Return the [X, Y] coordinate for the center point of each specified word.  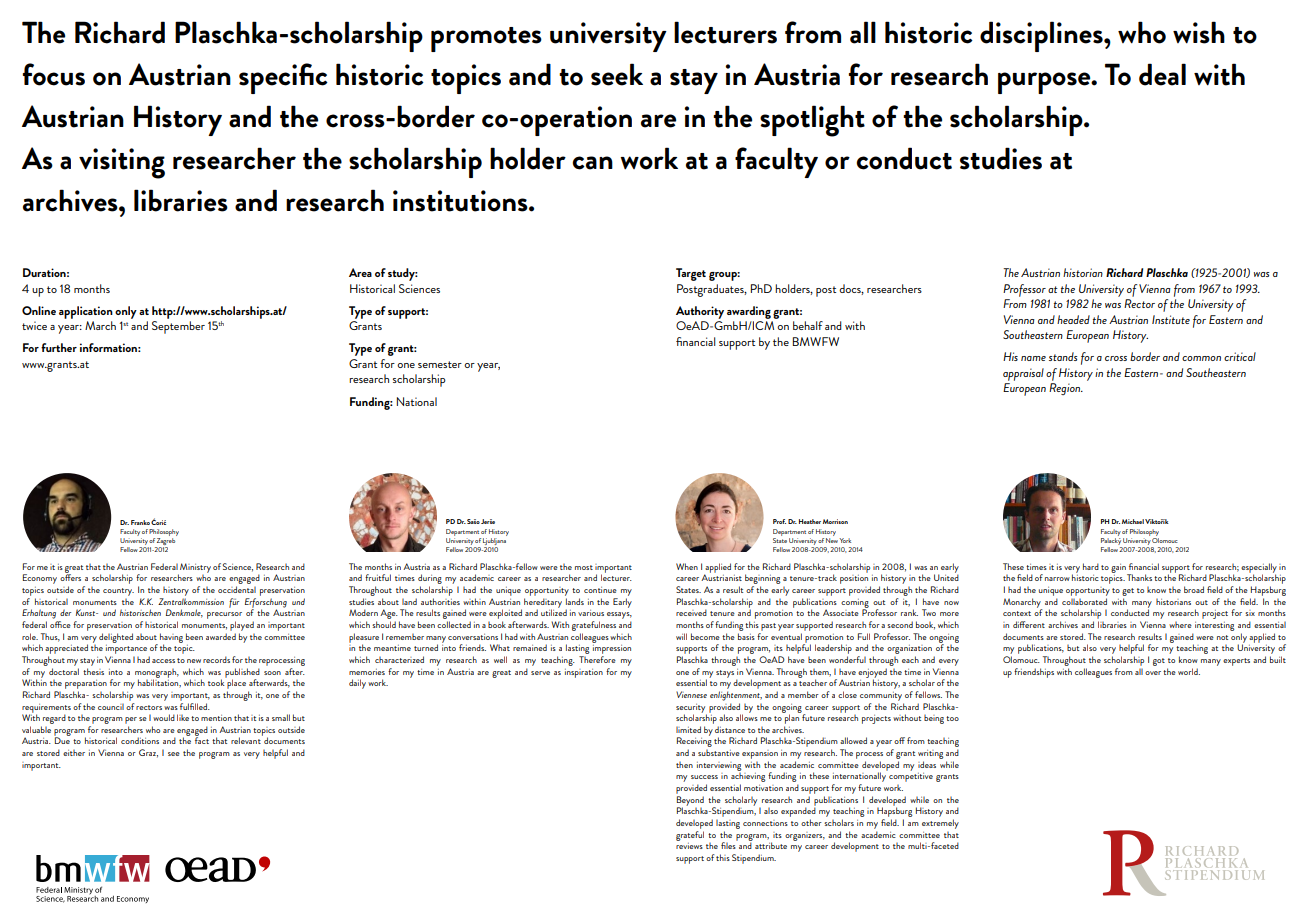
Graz [148, 753]
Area [360, 272]
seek [617, 74]
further [59, 347]
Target [691, 274]
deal [1162, 74]
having [171, 639]
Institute [1171, 319]
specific [283, 78]
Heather [810, 521]
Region [1066, 389]
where [1180, 625]
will [681, 636]
